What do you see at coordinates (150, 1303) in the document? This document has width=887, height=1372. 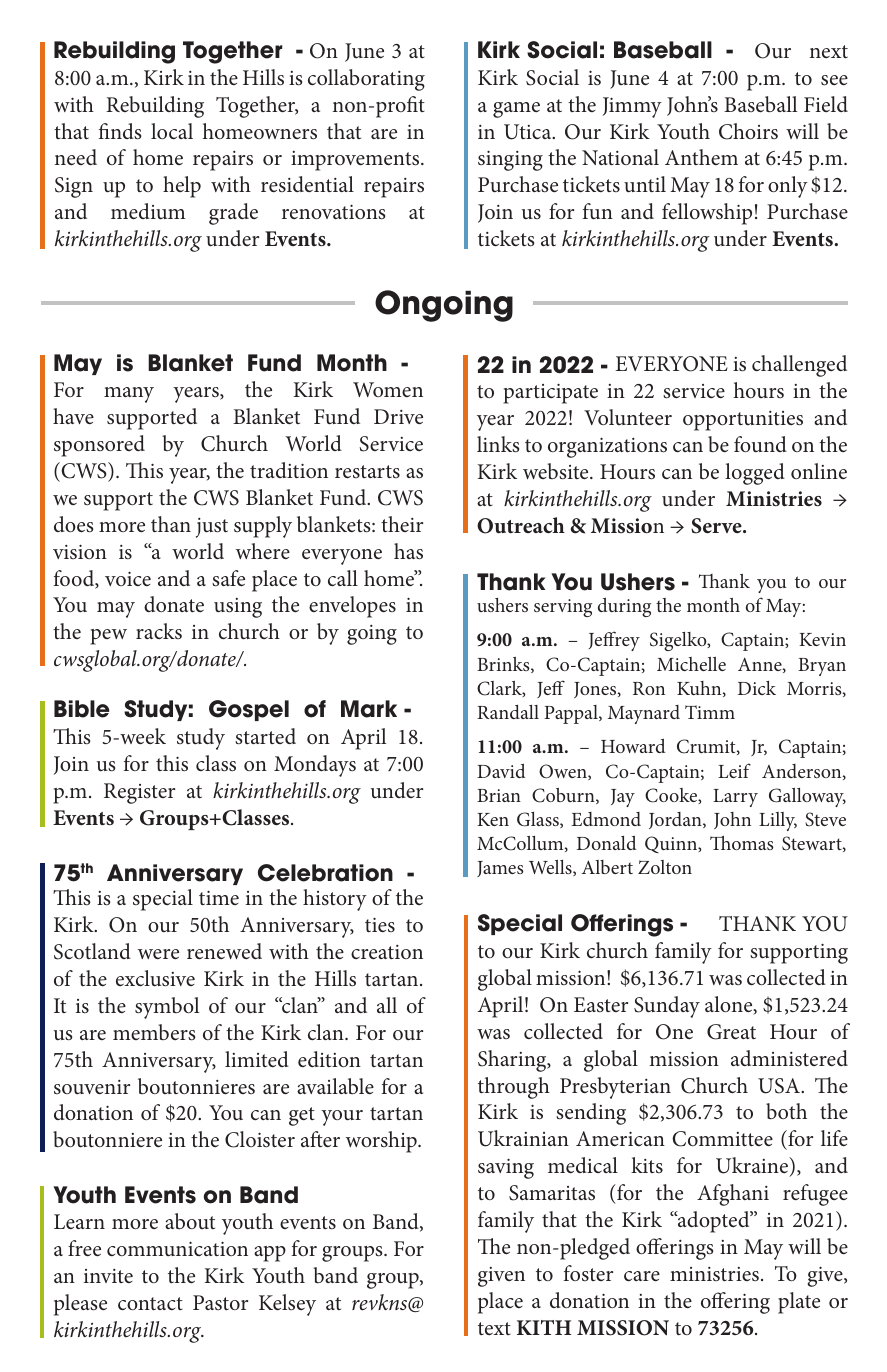 I see `contact` at bounding box center [150, 1303].
